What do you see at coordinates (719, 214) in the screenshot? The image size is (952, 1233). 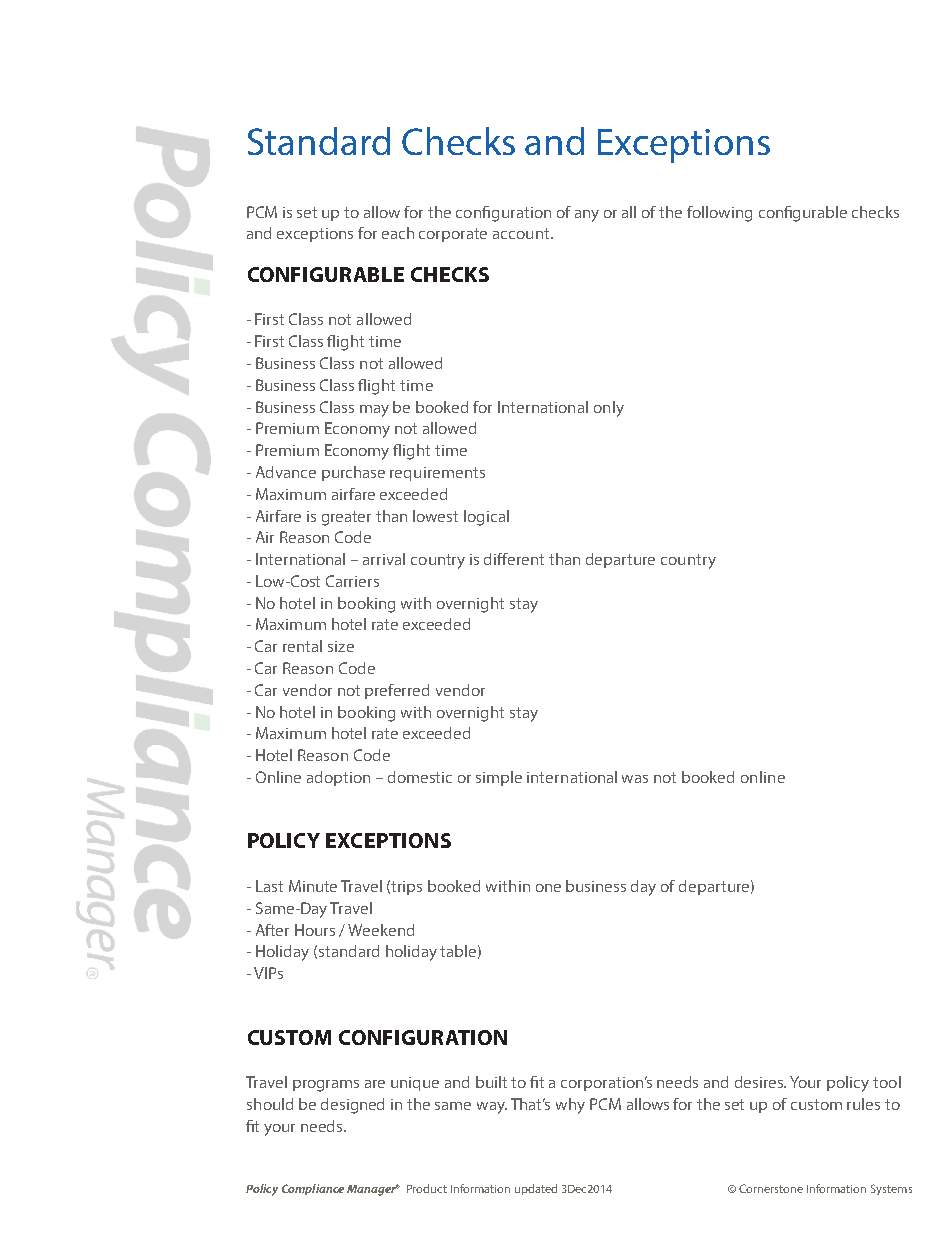 I see `following` at bounding box center [719, 214].
